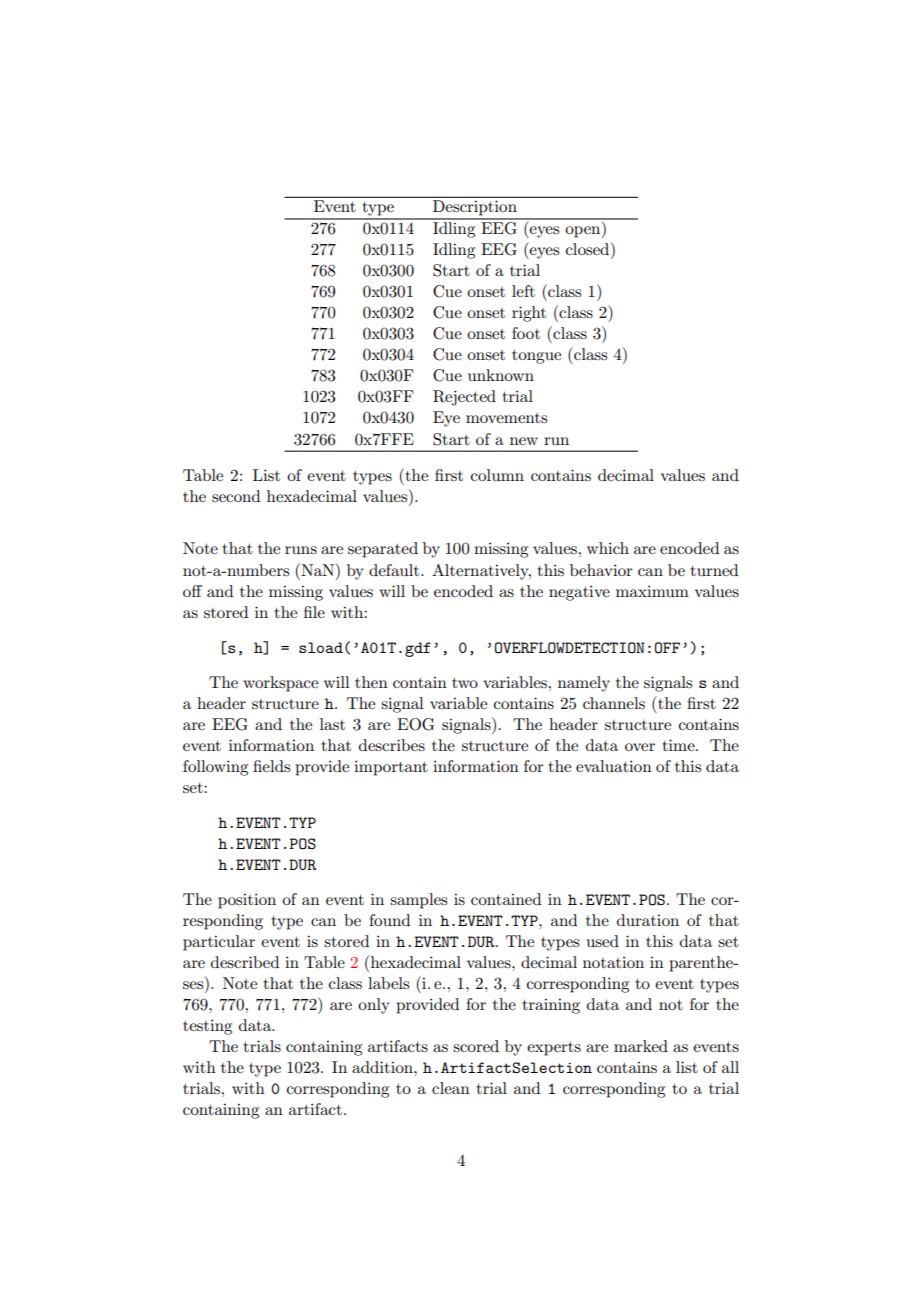  What do you see at coordinates (247, 901) in the image?
I see `position` at bounding box center [247, 901].
